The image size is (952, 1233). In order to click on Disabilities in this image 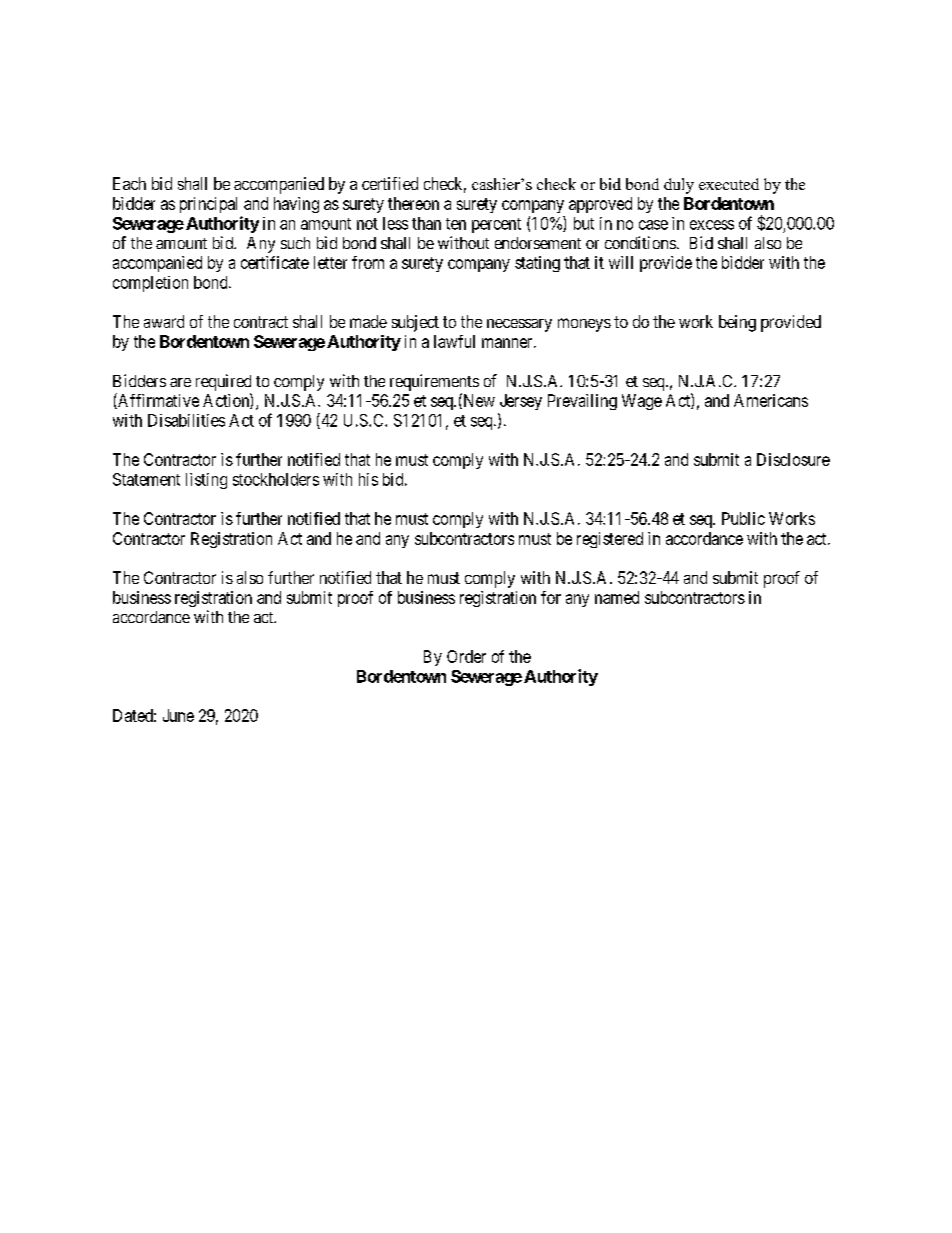, I will do `click(186, 420)`.
